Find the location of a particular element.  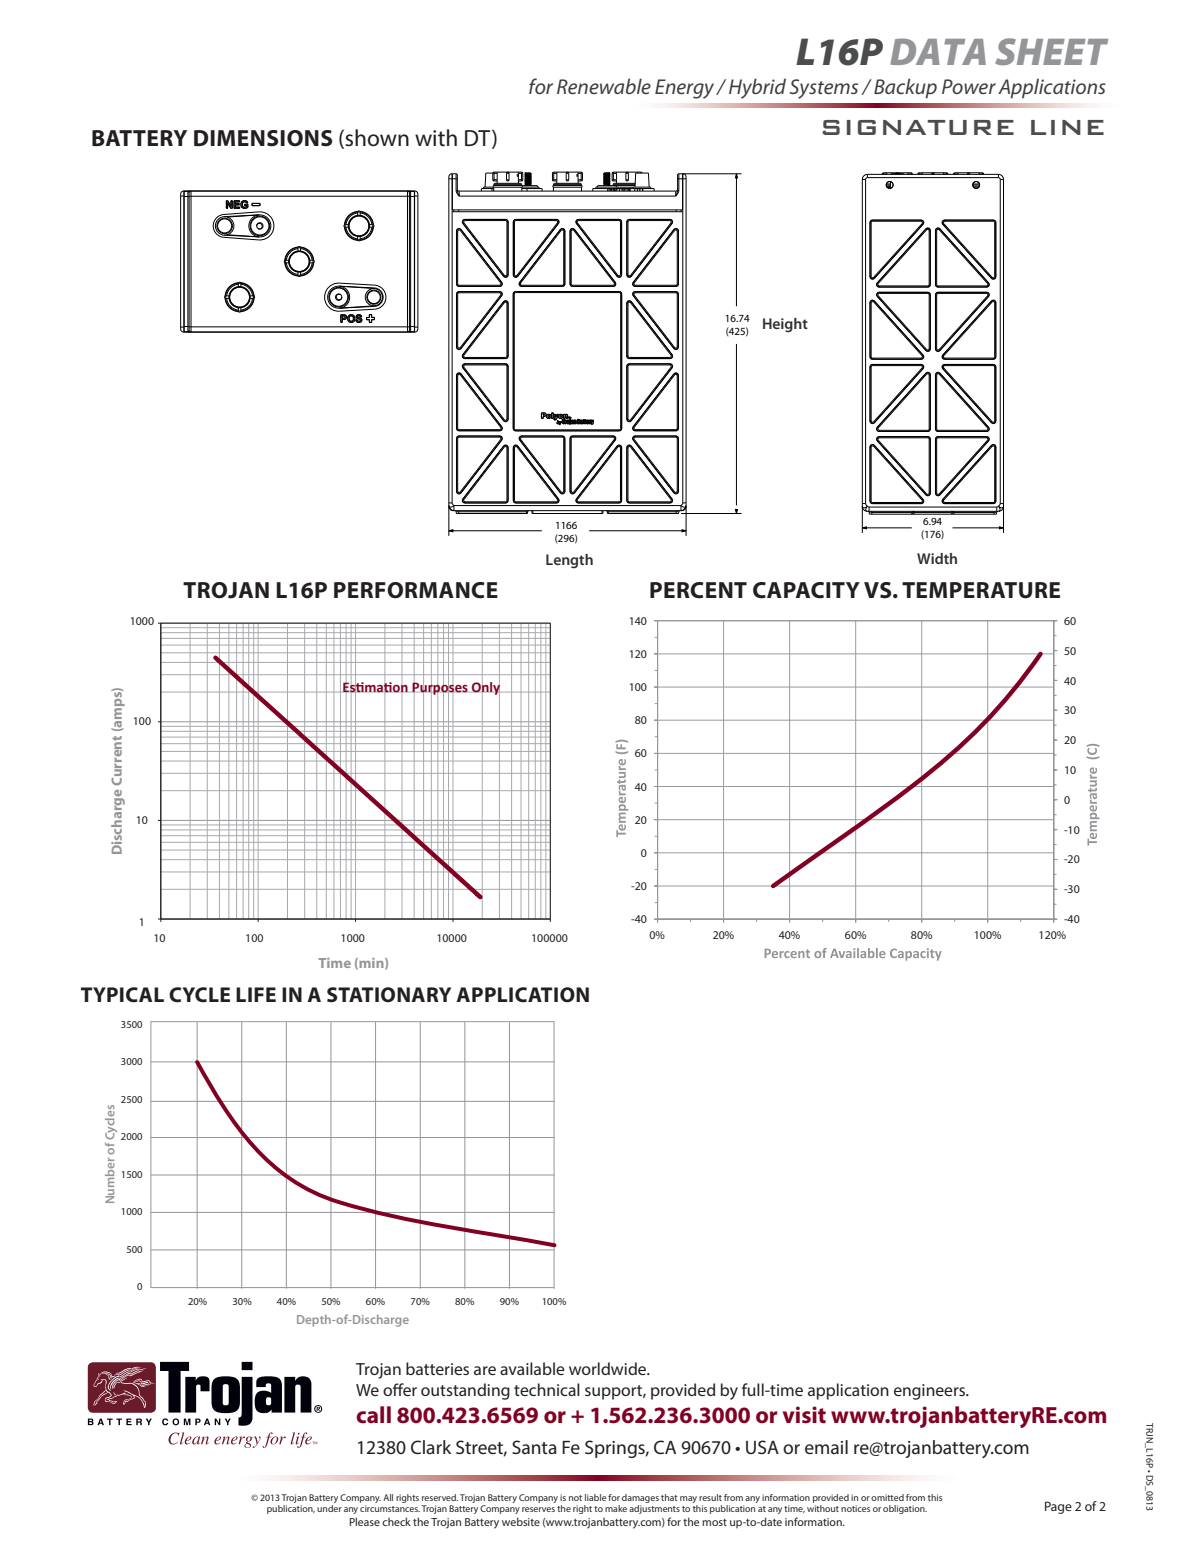

temperature is located at coordinates (981, 590).
